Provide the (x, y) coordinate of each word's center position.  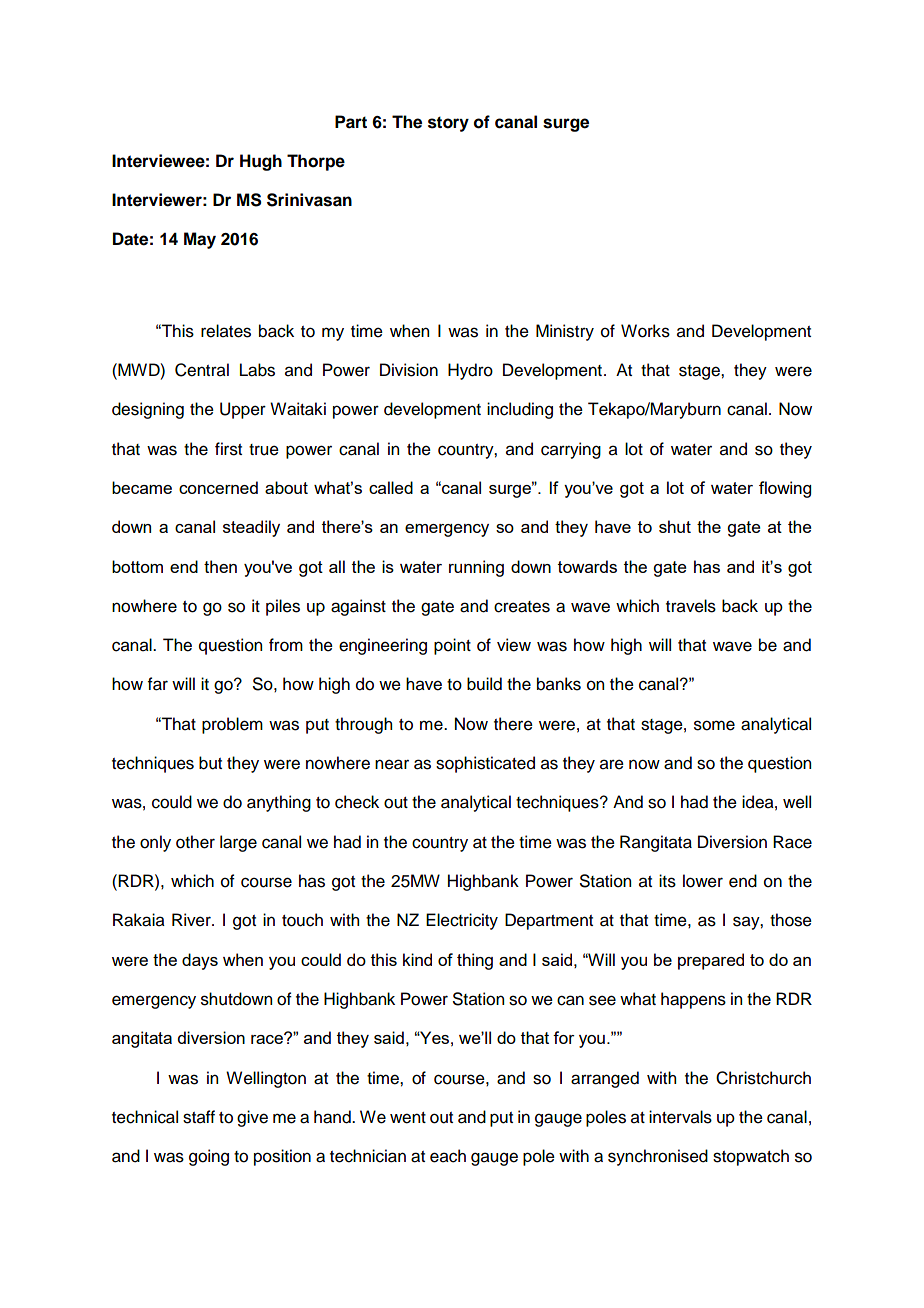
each (448, 1156)
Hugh (261, 162)
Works (645, 331)
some (714, 725)
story (448, 124)
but (210, 763)
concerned (218, 487)
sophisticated (485, 764)
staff (199, 1117)
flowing (785, 489)
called (391, 487)
